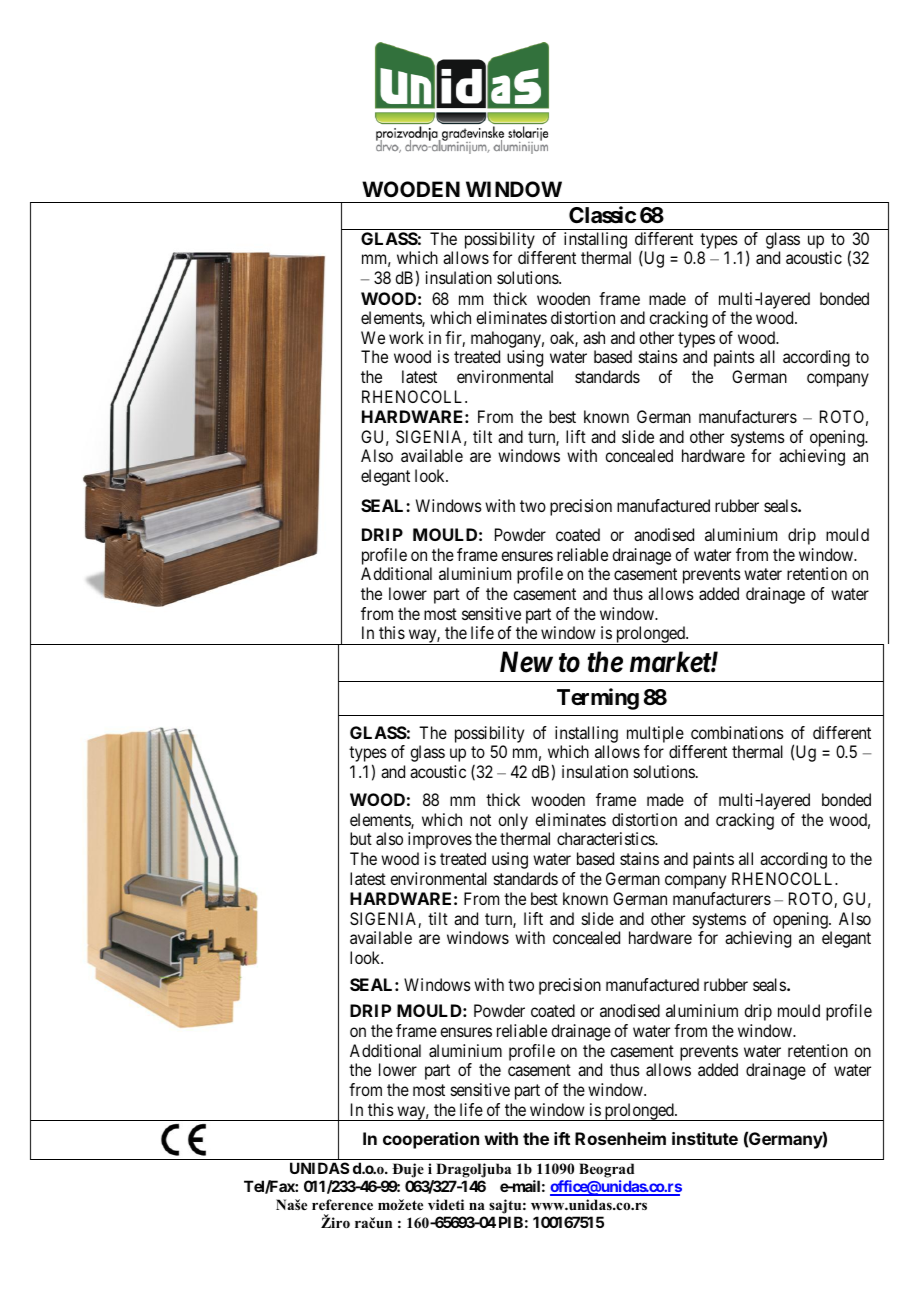  I want to click on improves, so click(440, 840).
